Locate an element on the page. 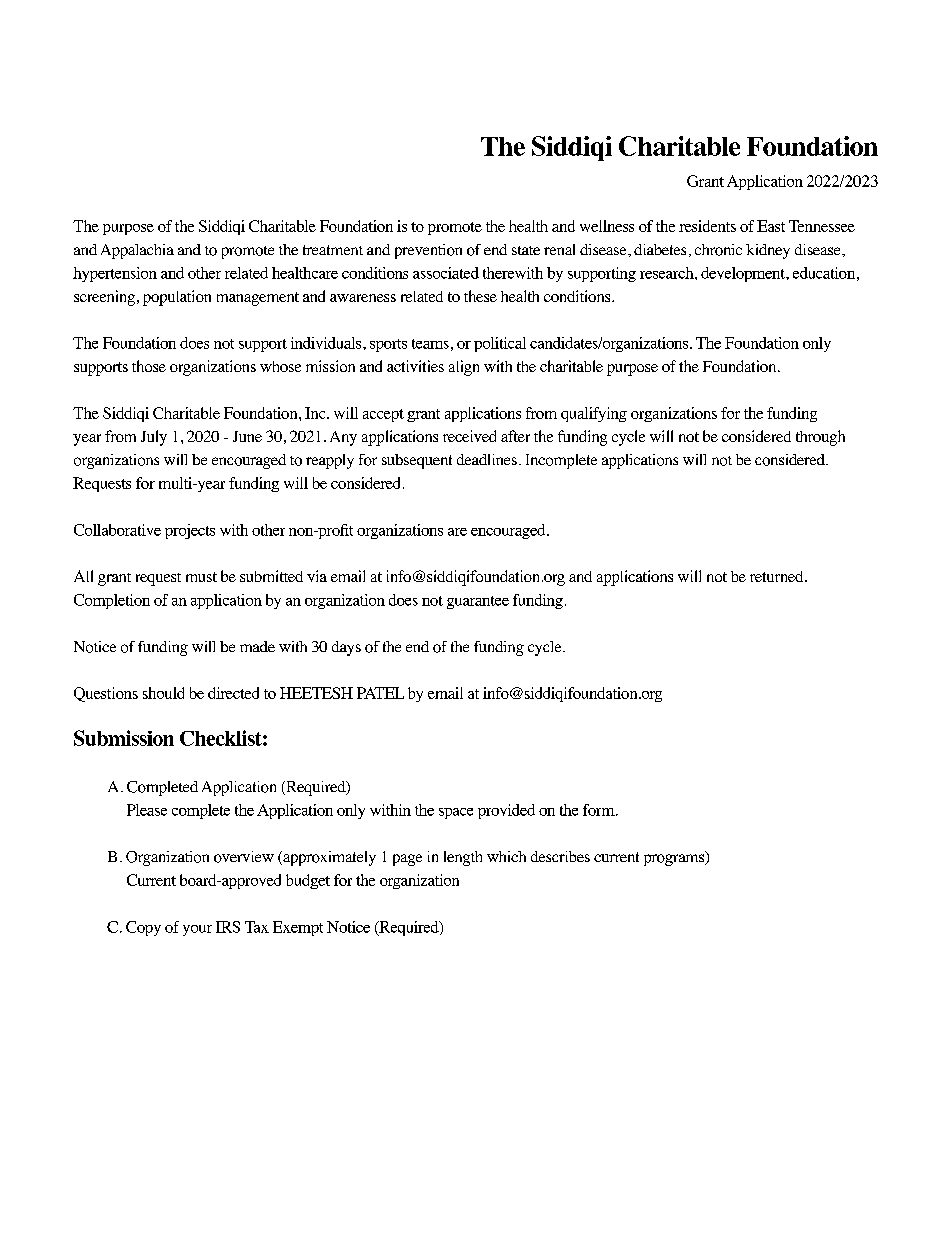 This document has width=952, height=1233. Appalachia is located at coordinates (137, 251).
